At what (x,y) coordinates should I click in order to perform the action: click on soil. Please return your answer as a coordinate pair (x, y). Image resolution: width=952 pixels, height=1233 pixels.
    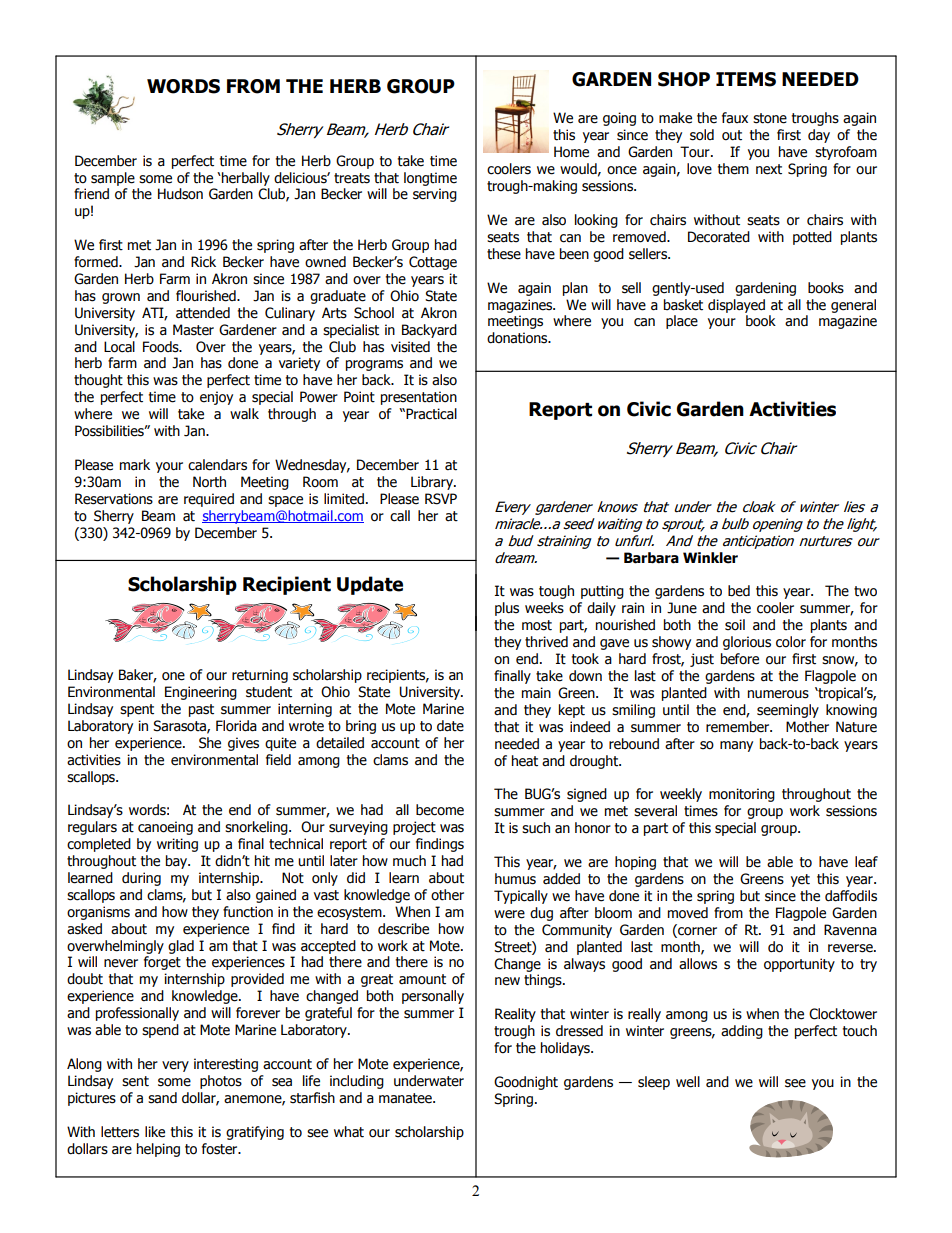
    Looking at the image, I should click on (735, 625).
